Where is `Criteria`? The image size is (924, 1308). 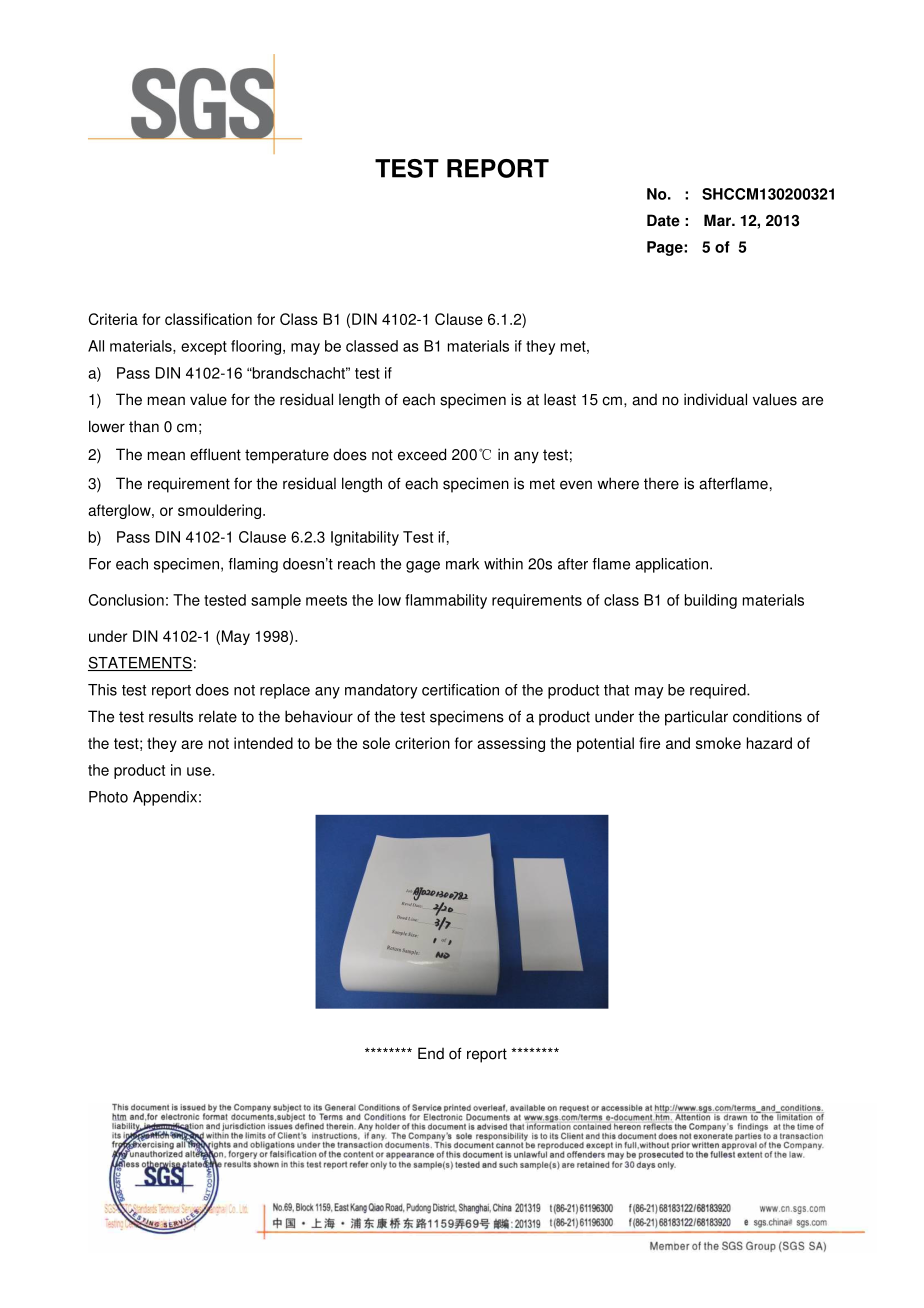
Criteria is located at coordinates (113, 319).
